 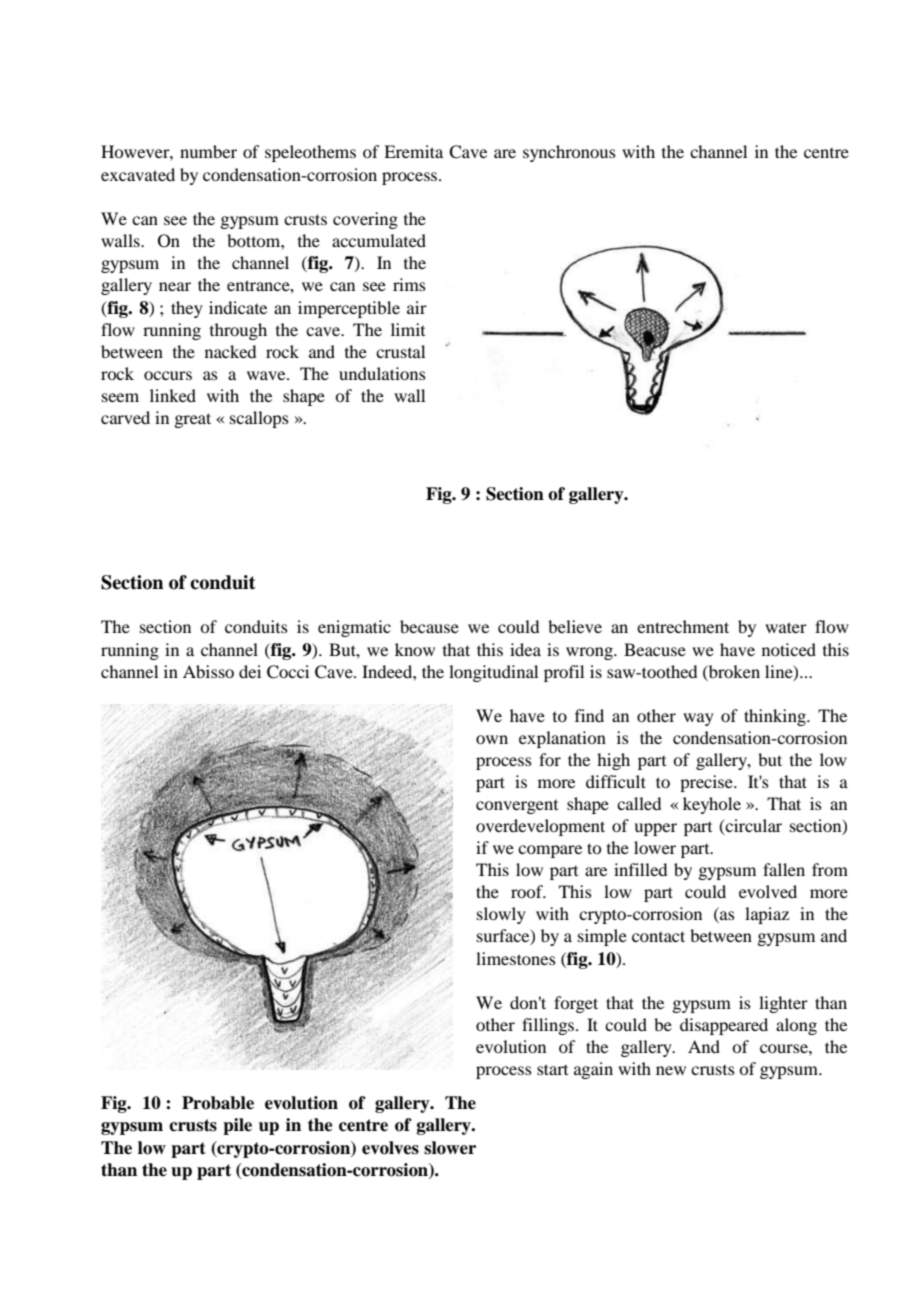 What do you see at coordinates (382, 373) in the image?
I see `undulations` at bounding box center [382, 373].
